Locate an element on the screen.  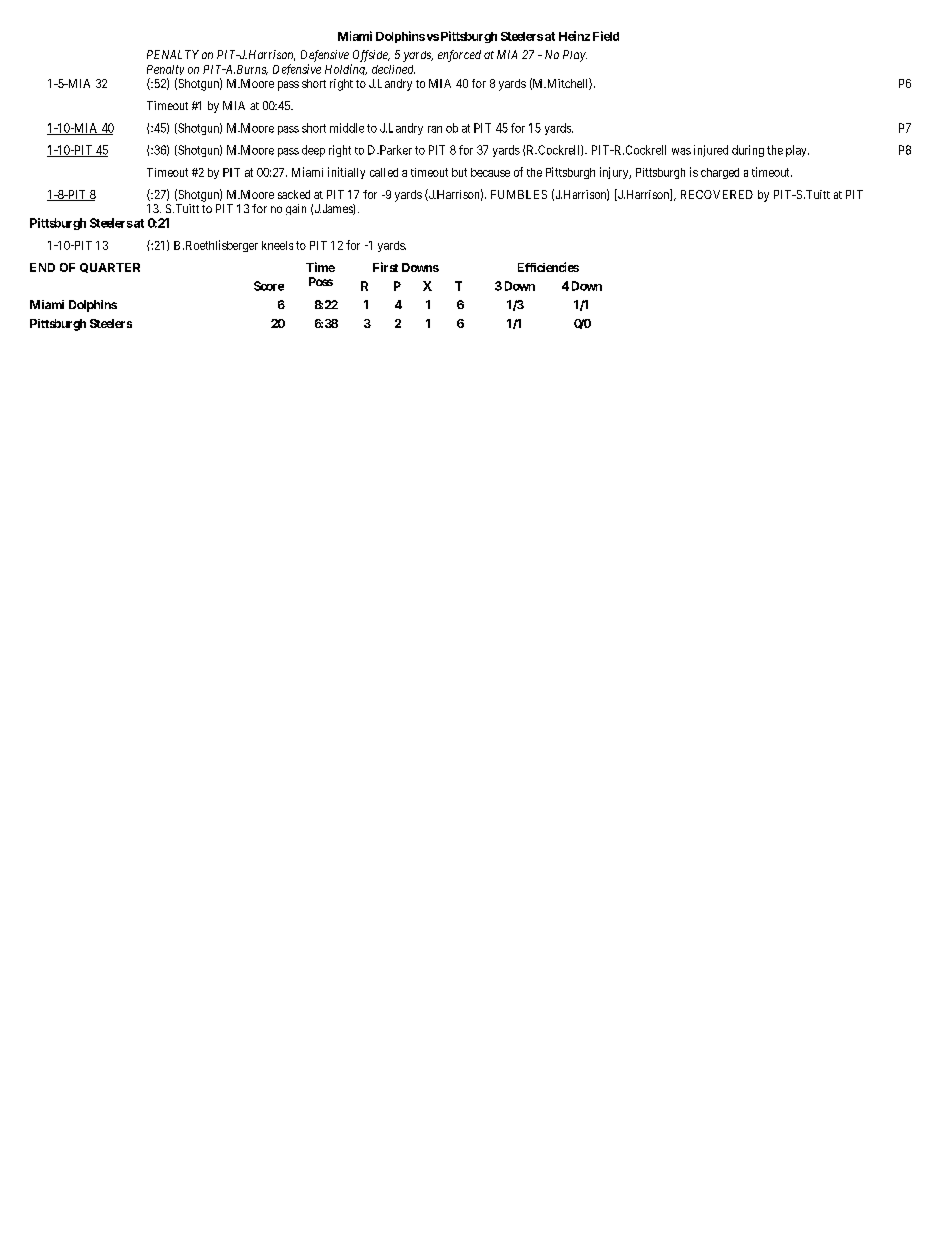
was is located at coordinates (681, 151).
